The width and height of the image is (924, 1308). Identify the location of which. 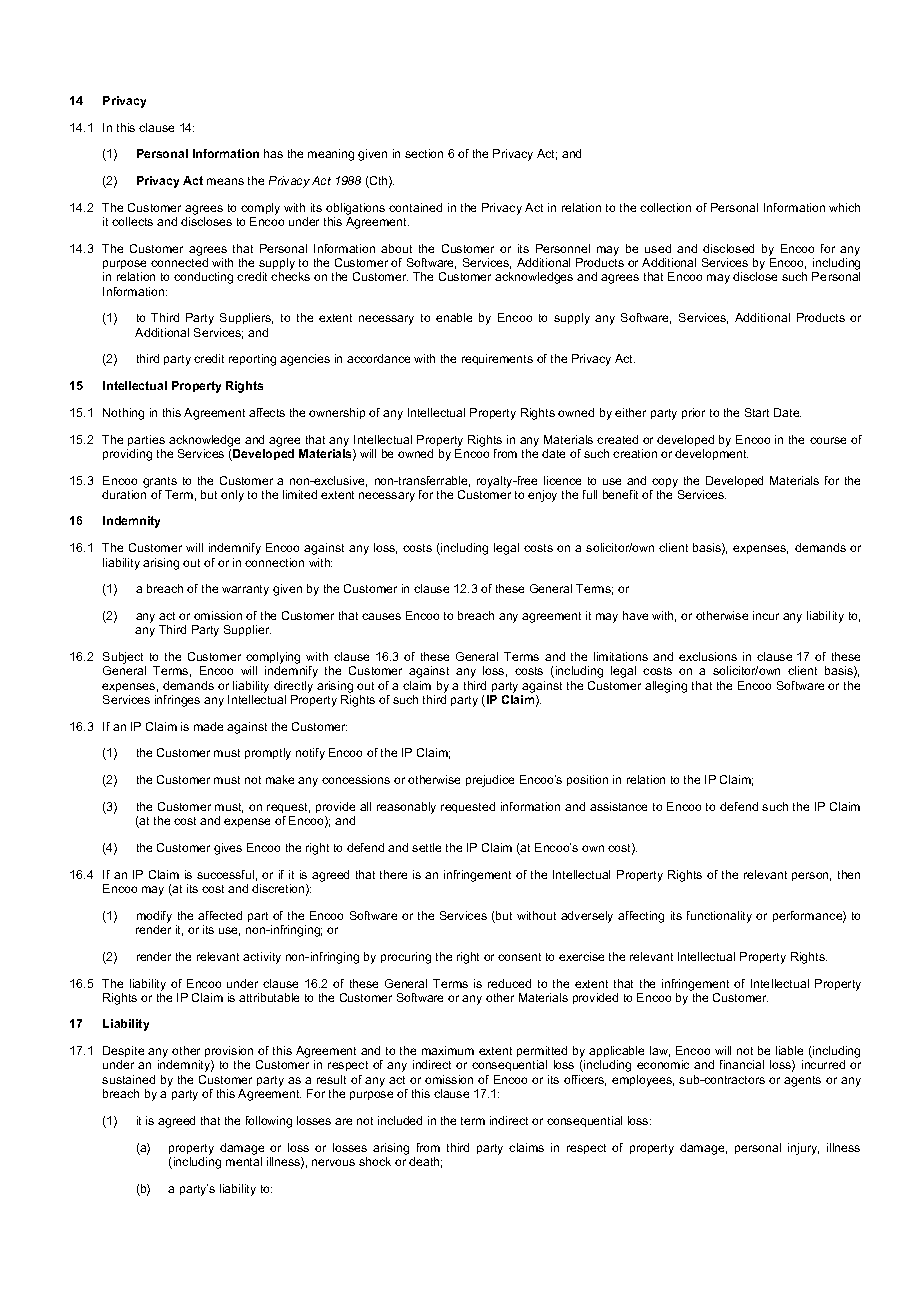
(844, 207).
